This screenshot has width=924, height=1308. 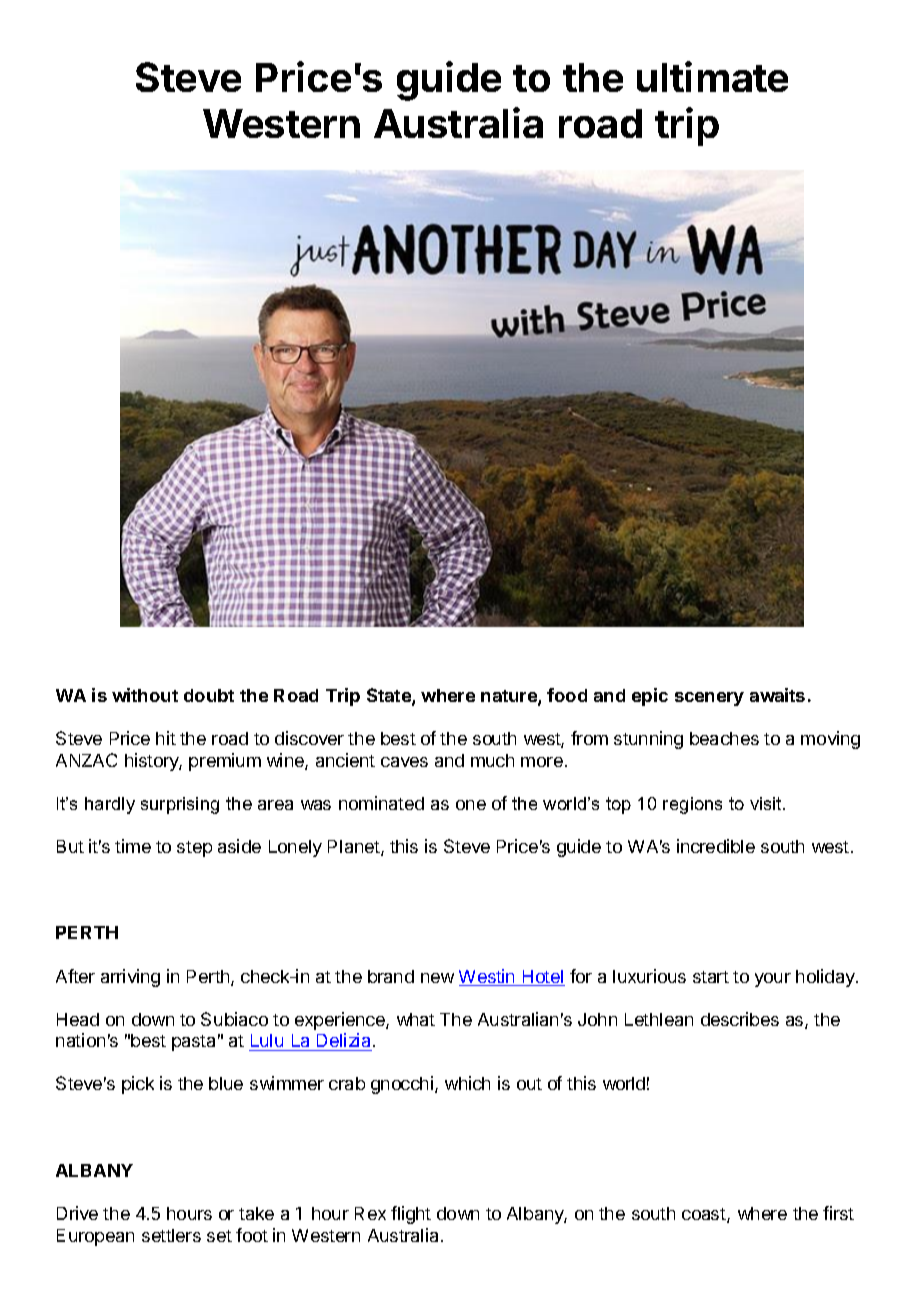 I want to click on without, so click(x=145, y=695).
